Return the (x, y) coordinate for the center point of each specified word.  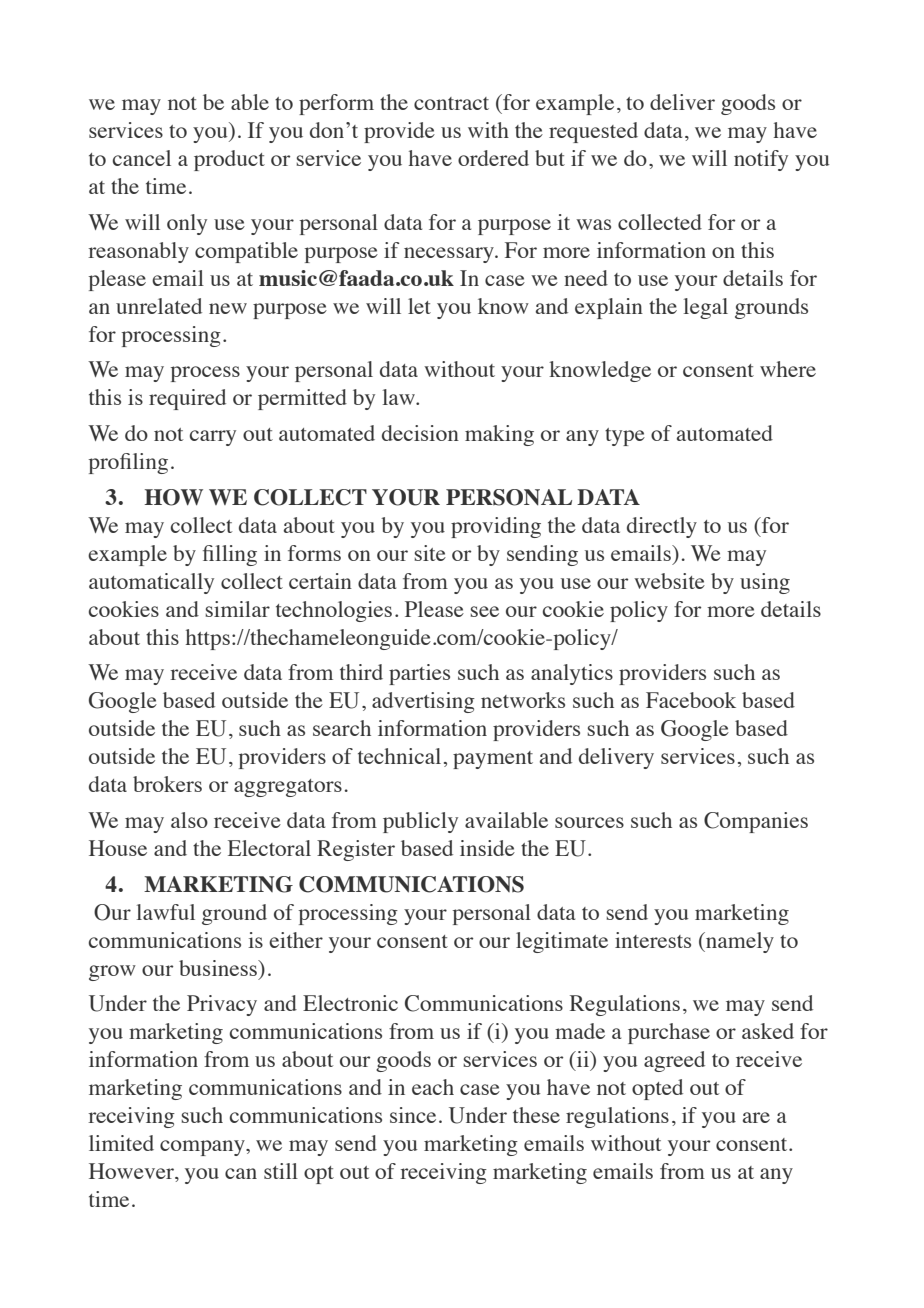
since (413, 1115)
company (203, 1148)
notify (761, 160)
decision (420, 433)
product (229, 160)
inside (487, 848)
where (788, 369)
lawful (166, 912)
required (187, 399)
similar (237, 609)
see (484, 611)
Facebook (691, 700)
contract (451, 103)
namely (739, 942)
